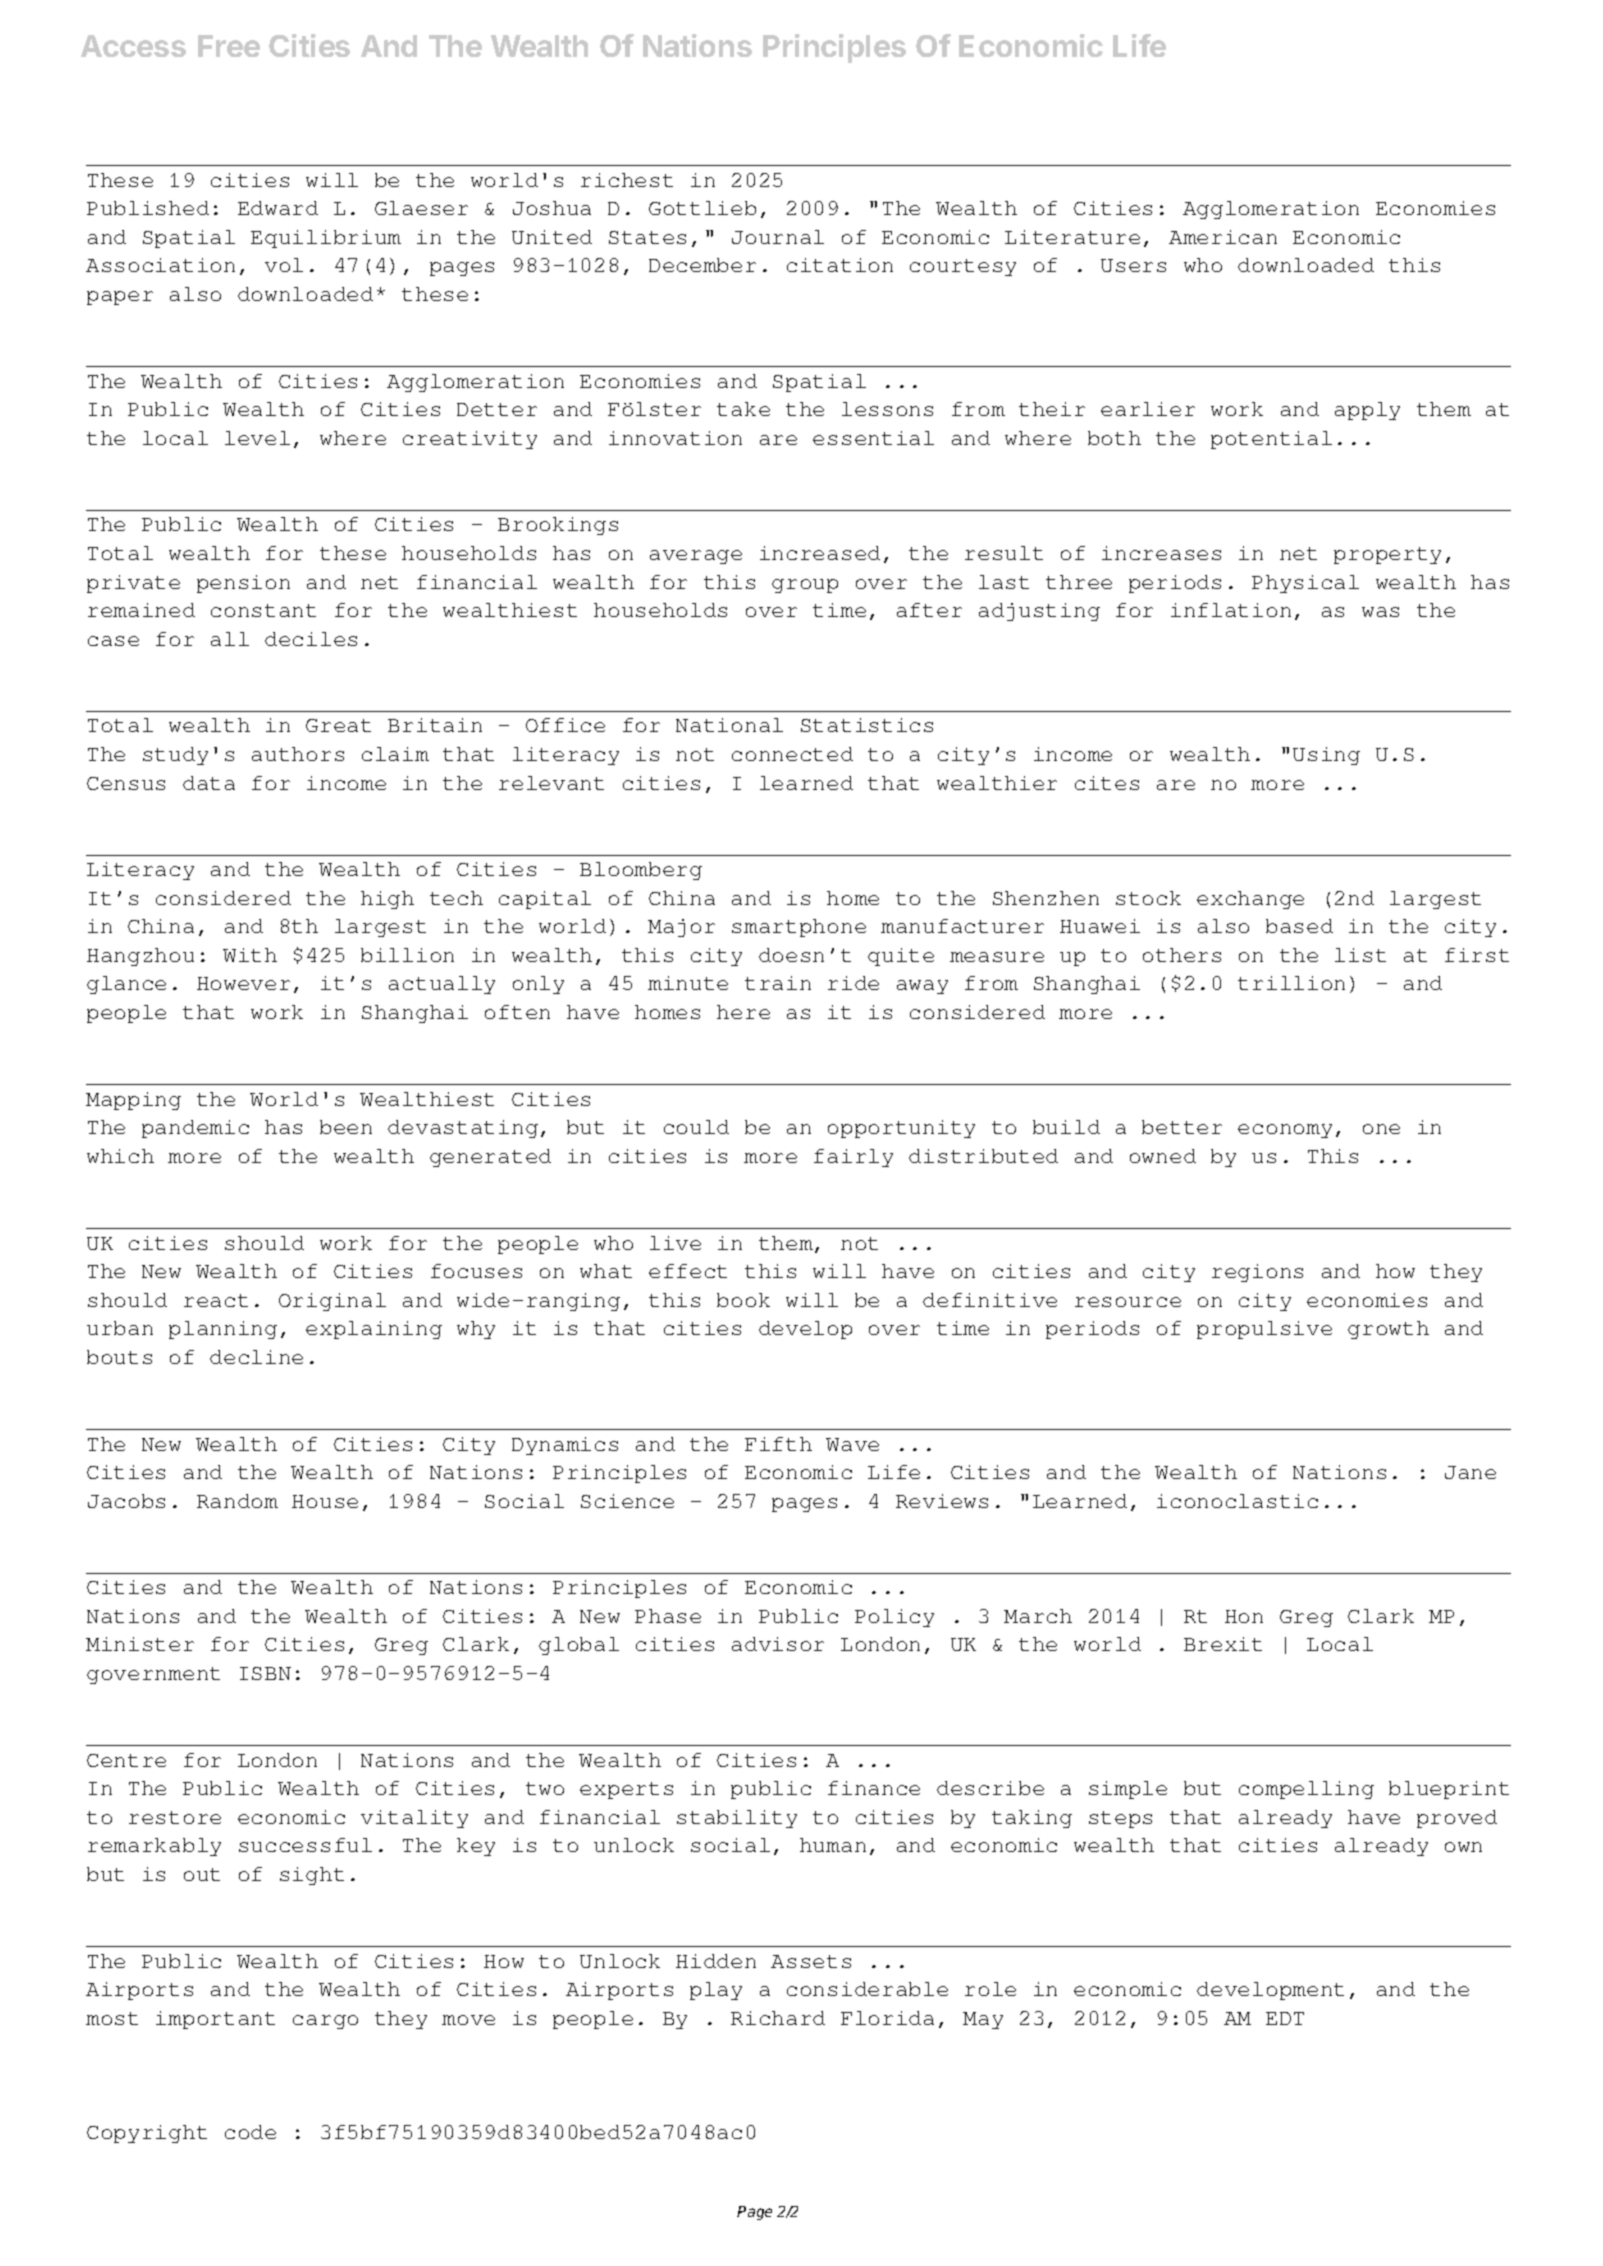  Describe the element at coordinates (1285, 2018) in the screenshot. I see `EDT` at that location.
